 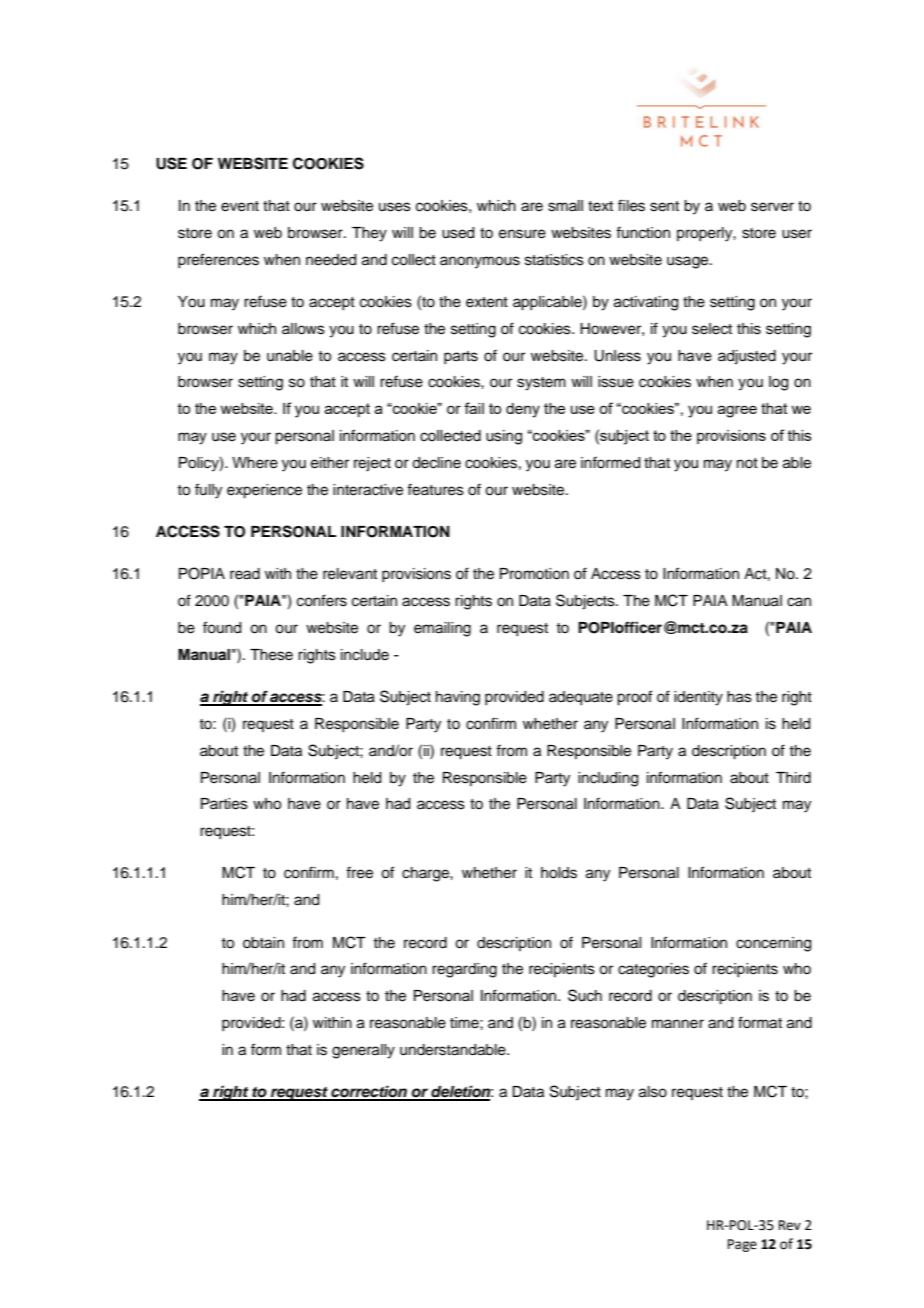 What do you see at coordinates (504, 437) in the screenshot?
I see `using` at bounding box center [504, 437].
